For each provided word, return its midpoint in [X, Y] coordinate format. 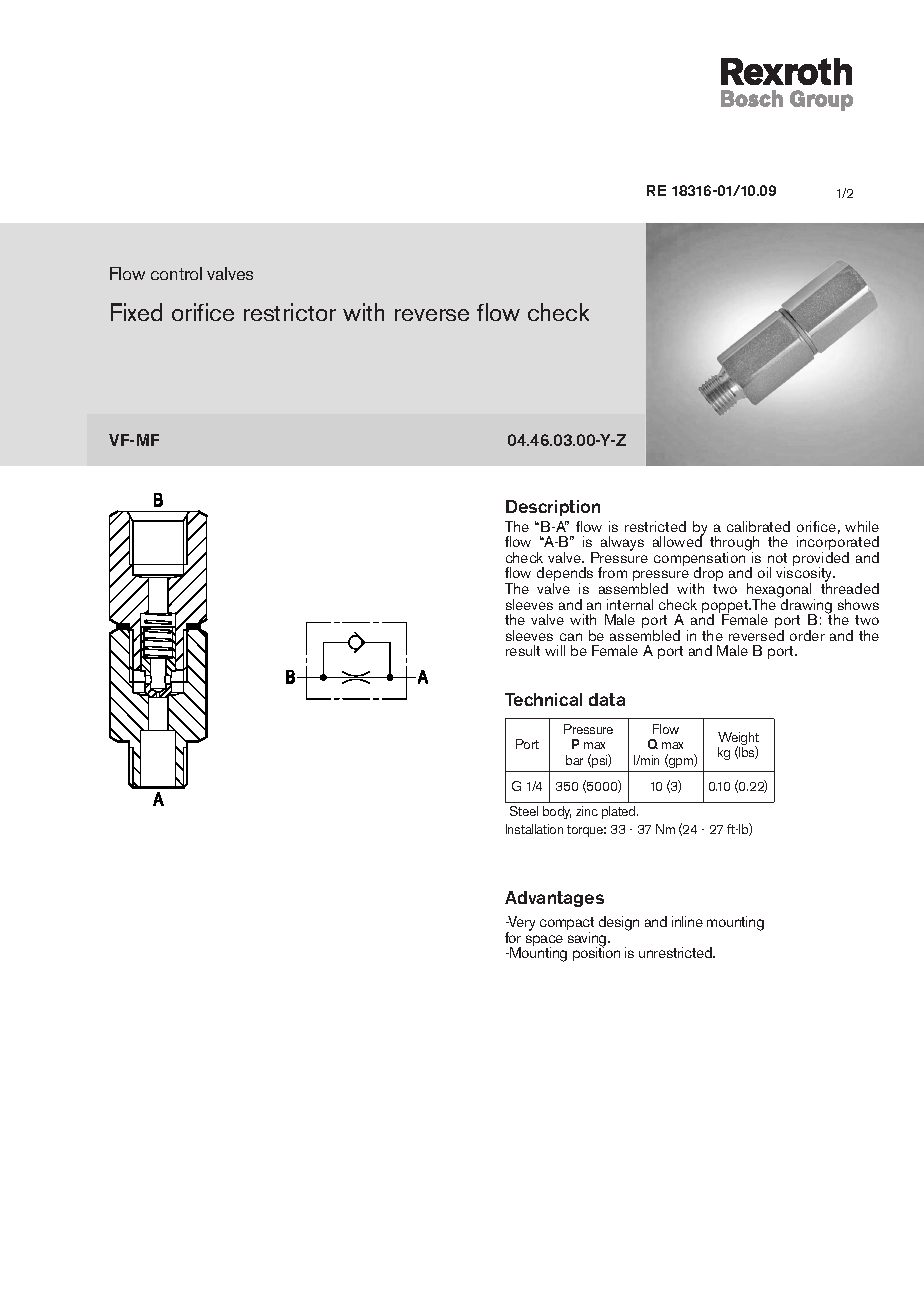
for [513, 937]
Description [553, 508]
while [862, 526]
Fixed [136, 312]
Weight [738, 740]
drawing [807, 606]
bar [574, 760]
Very [521, 925]
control [176, 273]
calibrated [758, 526]
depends [565, 576]
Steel [524, 811]
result [523, 650]
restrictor [290, 312]
